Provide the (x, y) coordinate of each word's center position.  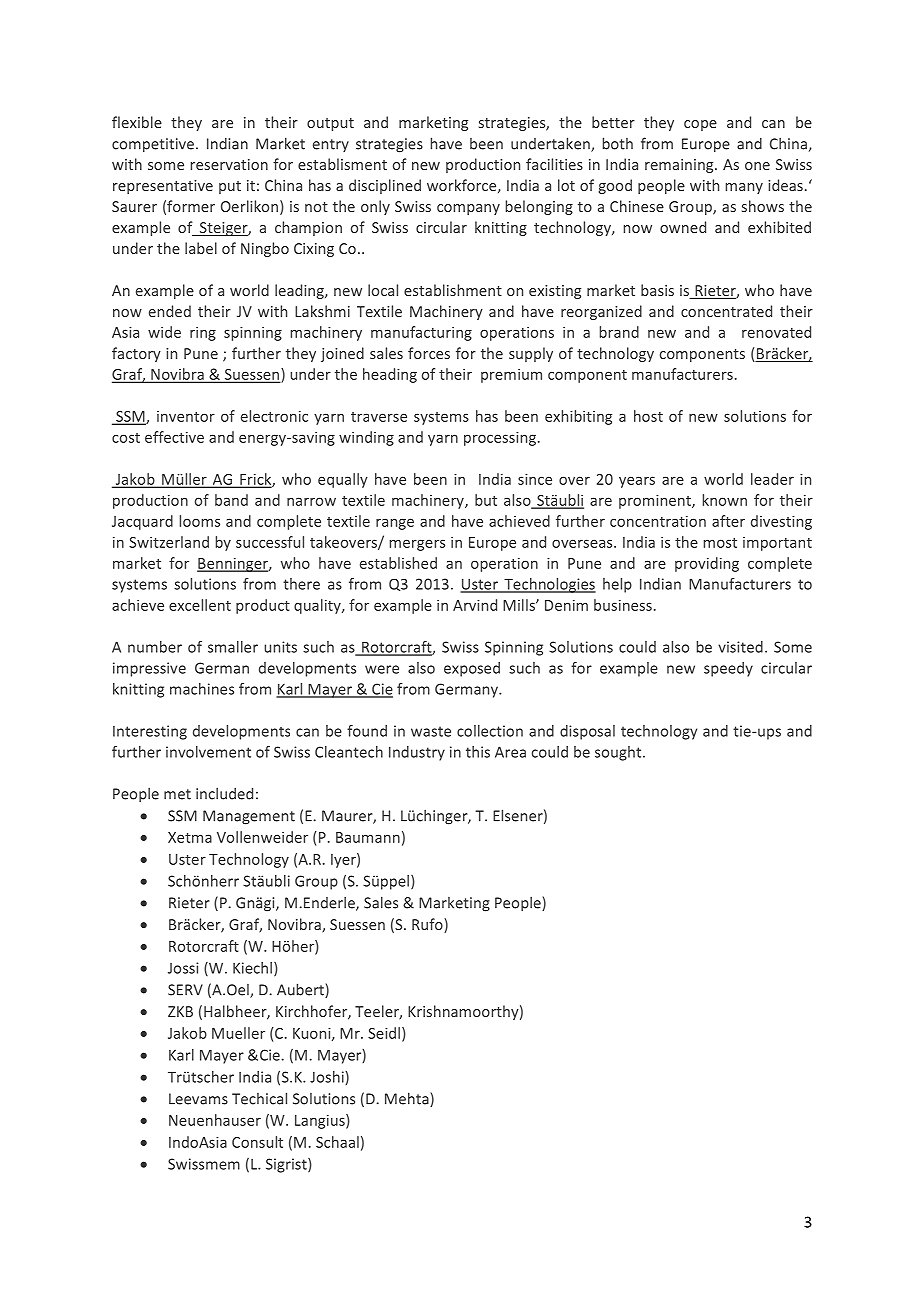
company (468, 209)
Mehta (408, 1099)
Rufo (428, 924)
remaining (680, 166)
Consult (257, 1142)
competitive (153, 145)
